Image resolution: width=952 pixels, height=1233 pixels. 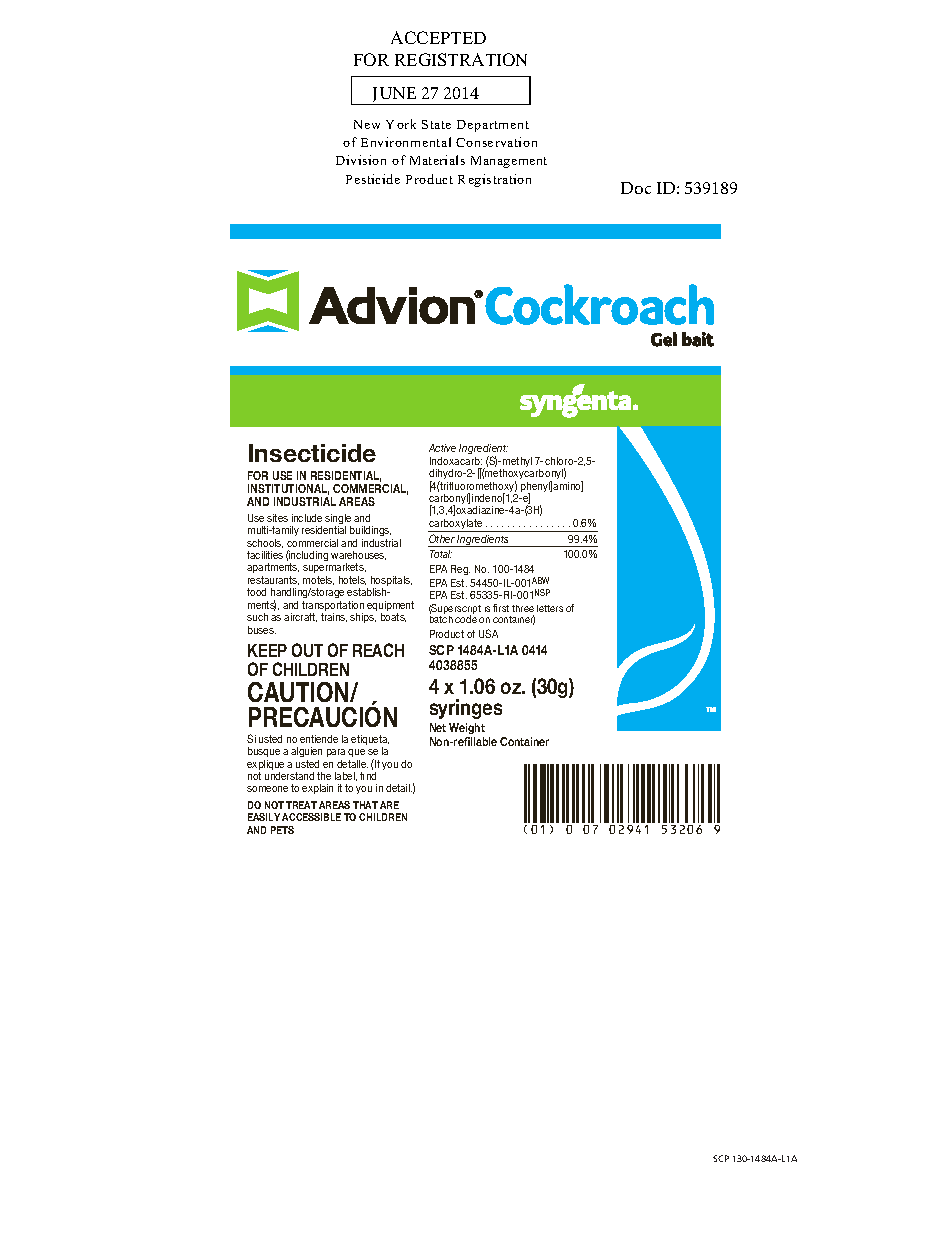 What do you see at coordinates (636, 188) in the screenshot?
I see `Doc` at bounding box center [636, 188].
